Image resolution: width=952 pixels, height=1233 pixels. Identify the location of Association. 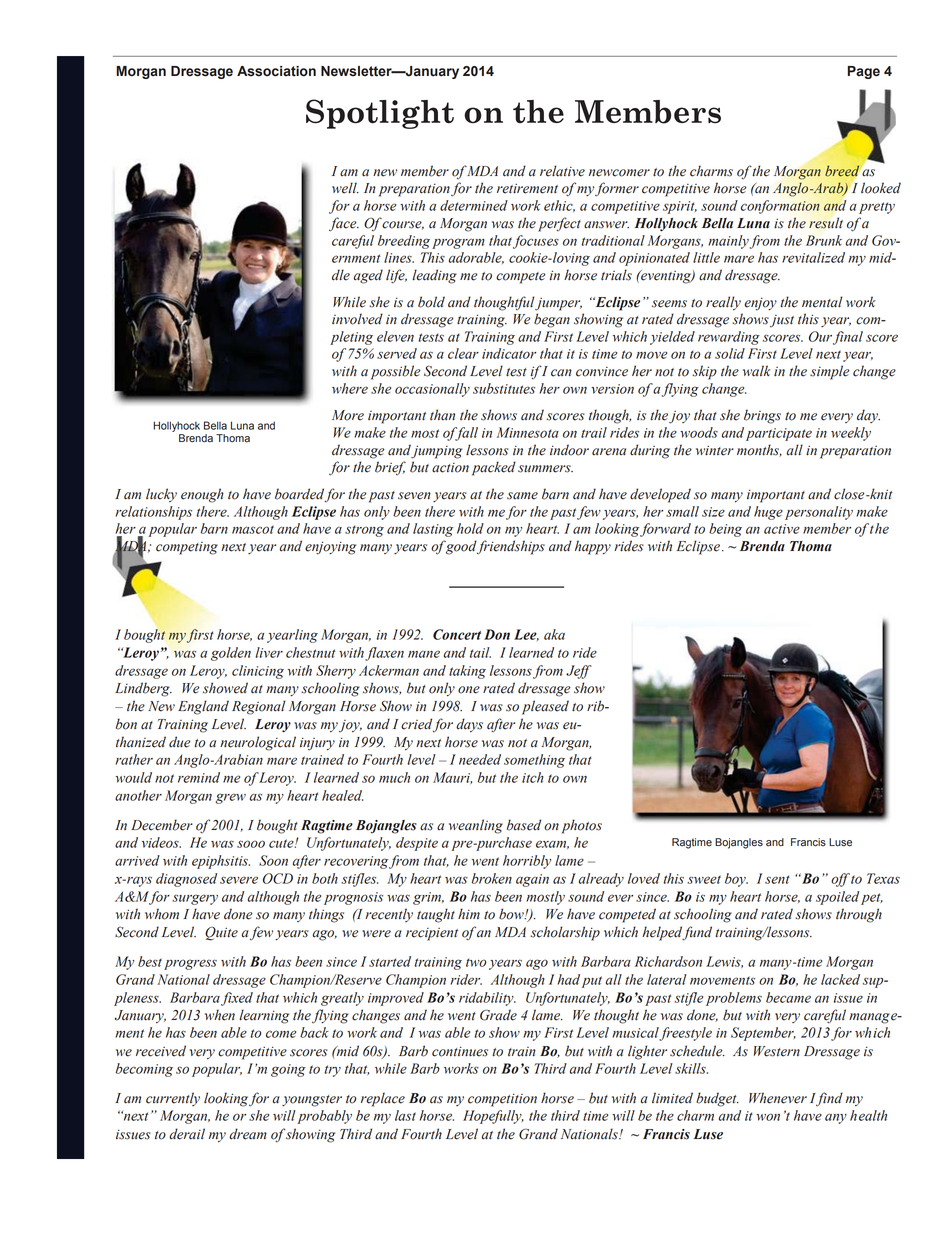
(276, 71).
